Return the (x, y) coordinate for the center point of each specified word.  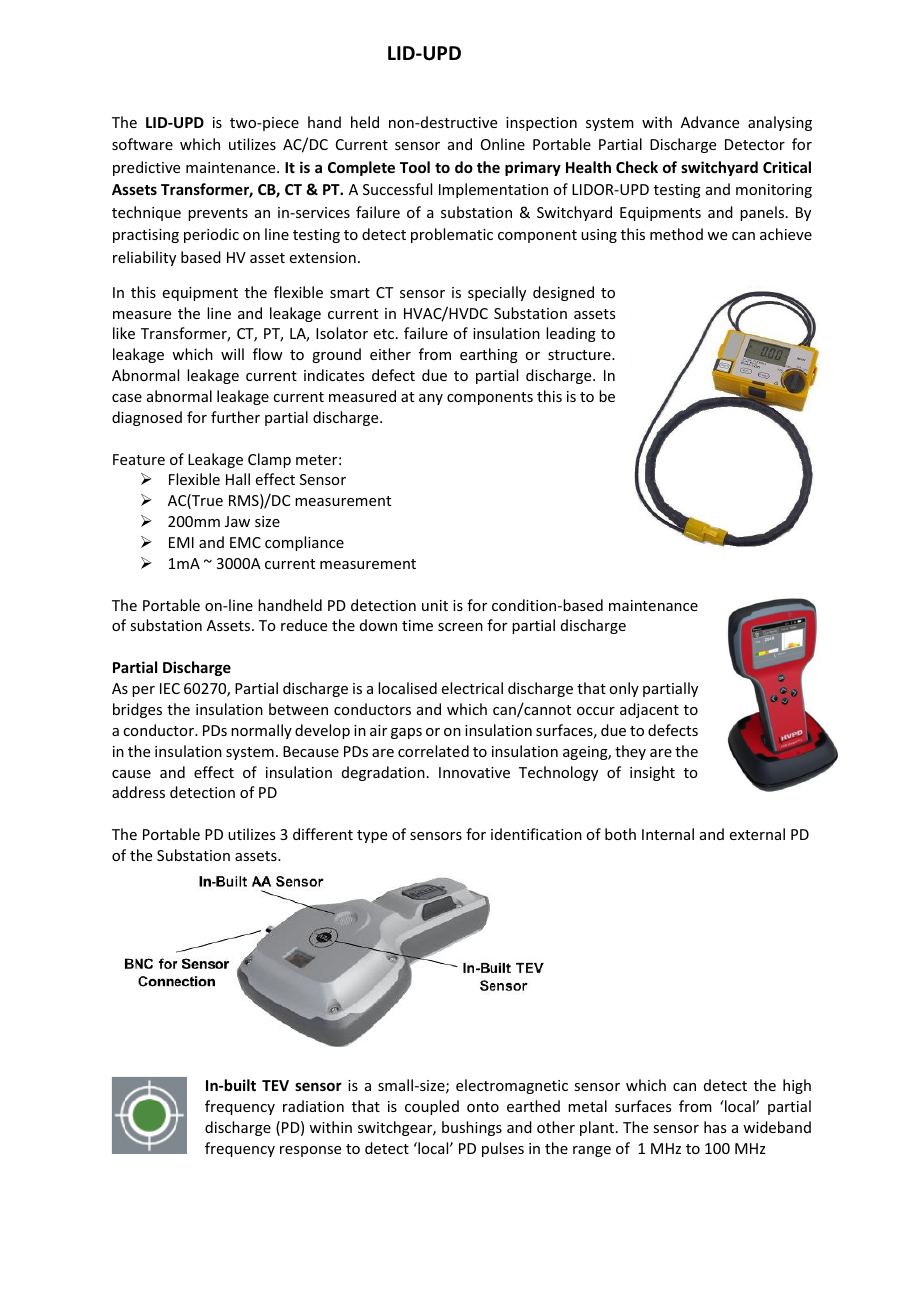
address (138, 792)
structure (580, 355)
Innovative (474, 772)
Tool (415, 167)
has (715, 1127)
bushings (472, 1128)
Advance (710, 122)
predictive (146, 168)
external (757, 834)
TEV (275, 1085)
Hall (238, 479)
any (431, 399)
